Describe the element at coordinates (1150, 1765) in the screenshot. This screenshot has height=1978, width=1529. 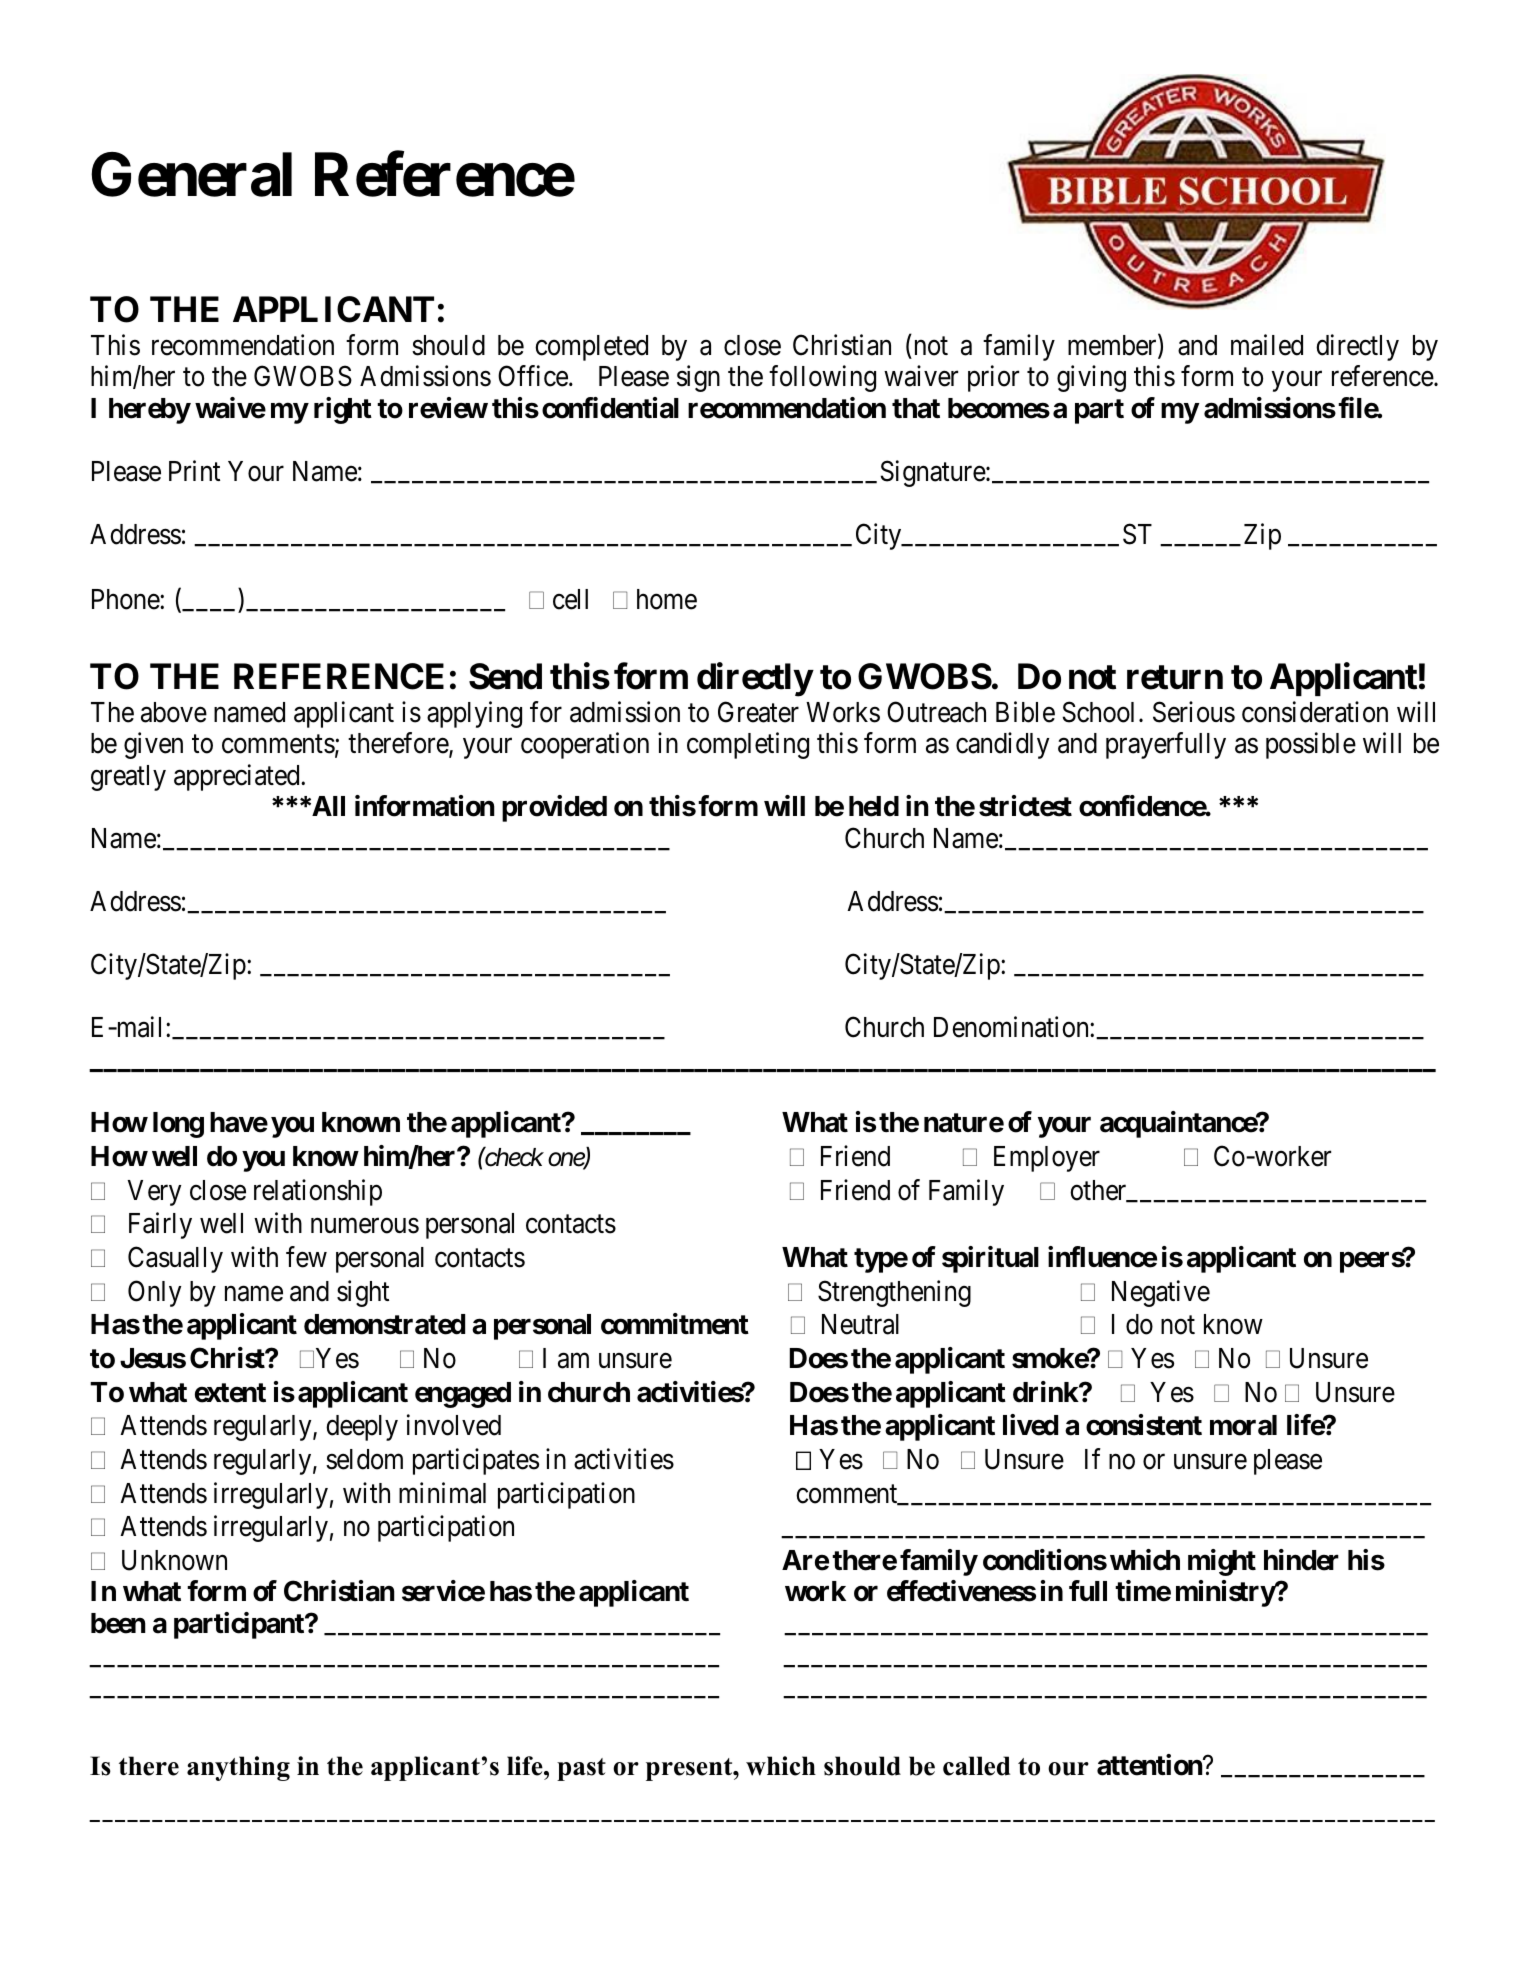
I see `attention` at that location.
